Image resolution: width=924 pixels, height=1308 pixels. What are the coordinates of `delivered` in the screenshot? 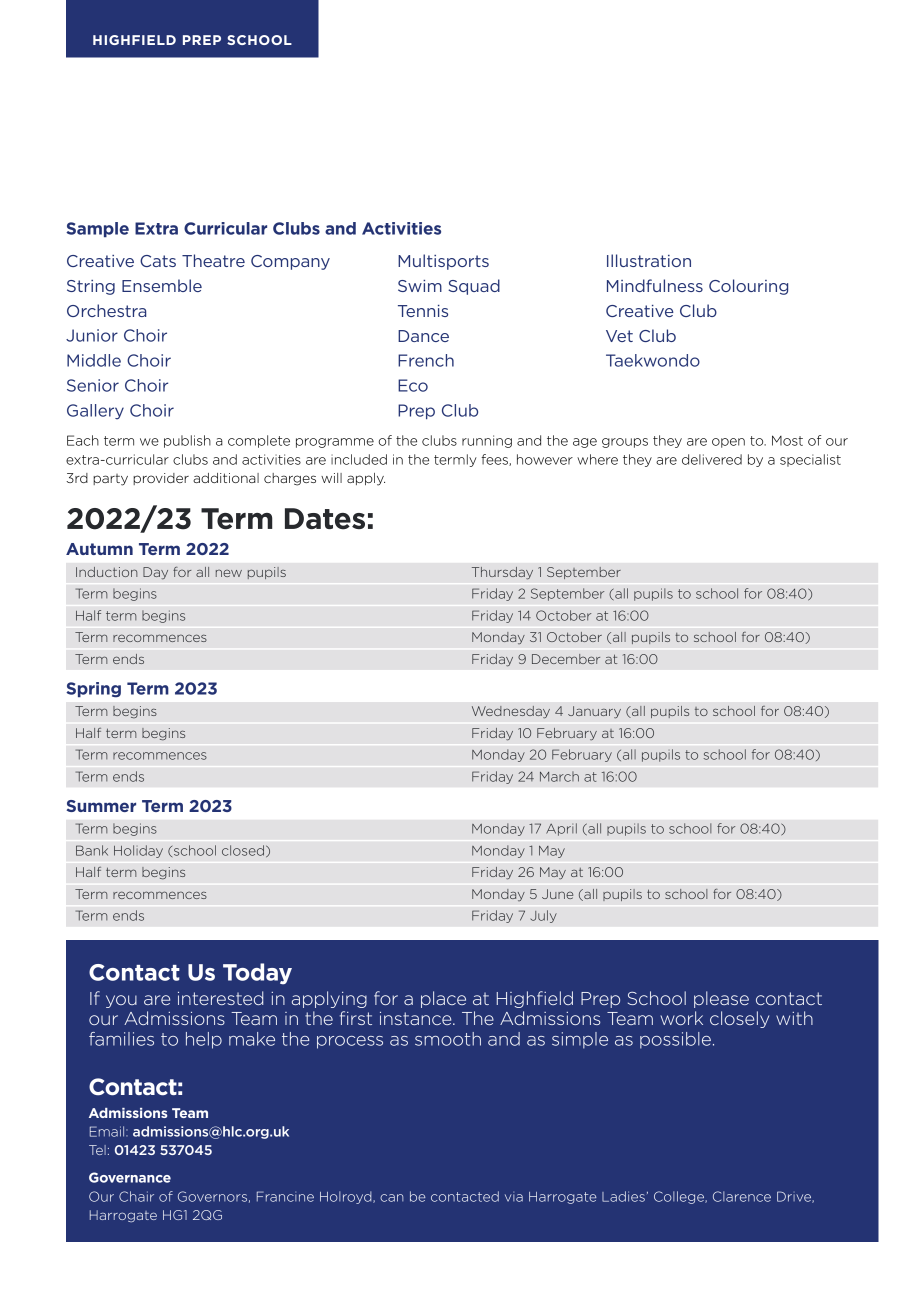 It's located at (712, 459).
